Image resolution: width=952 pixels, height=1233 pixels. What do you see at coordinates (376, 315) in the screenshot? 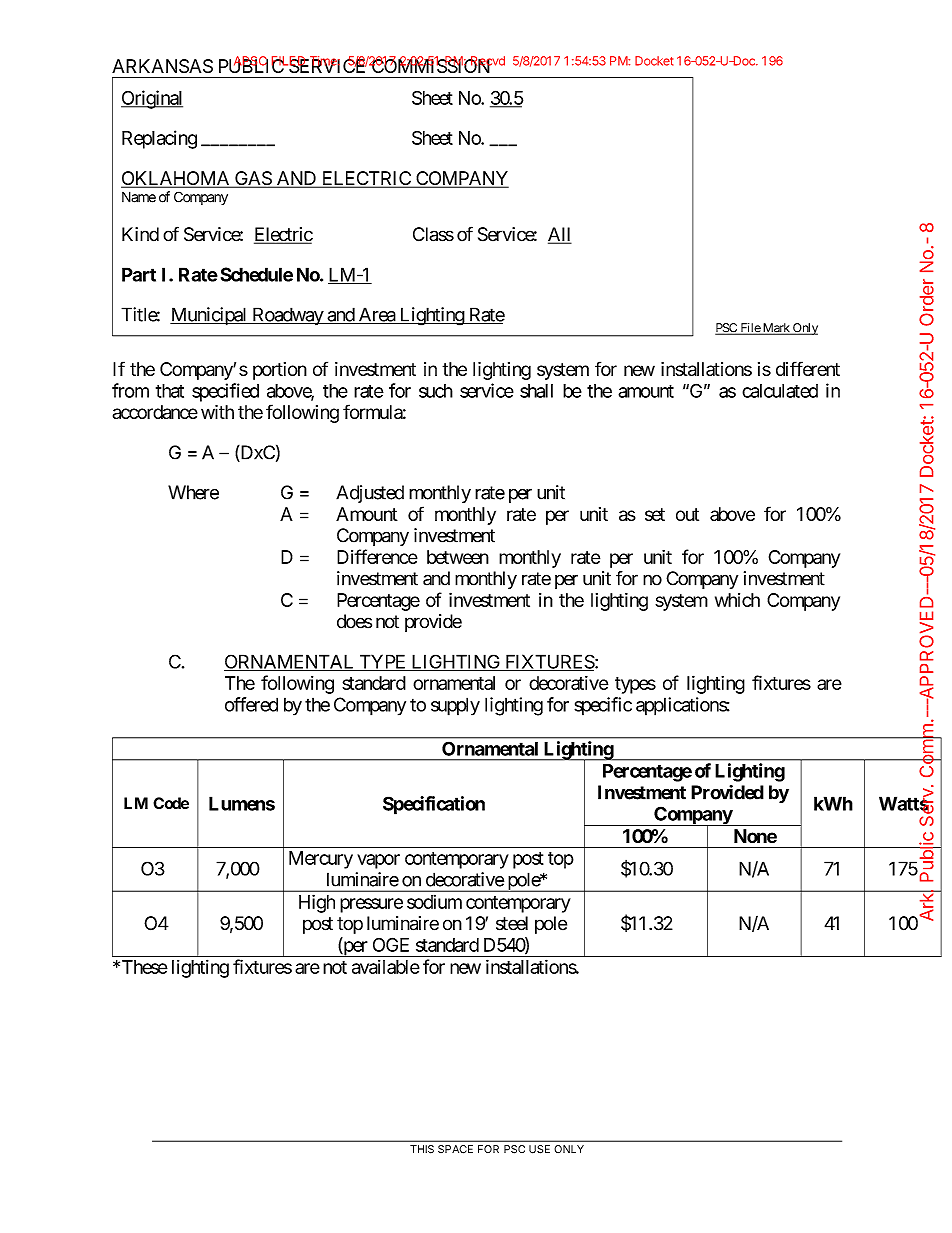
I see `Area` at bounding box center [376, 315].
